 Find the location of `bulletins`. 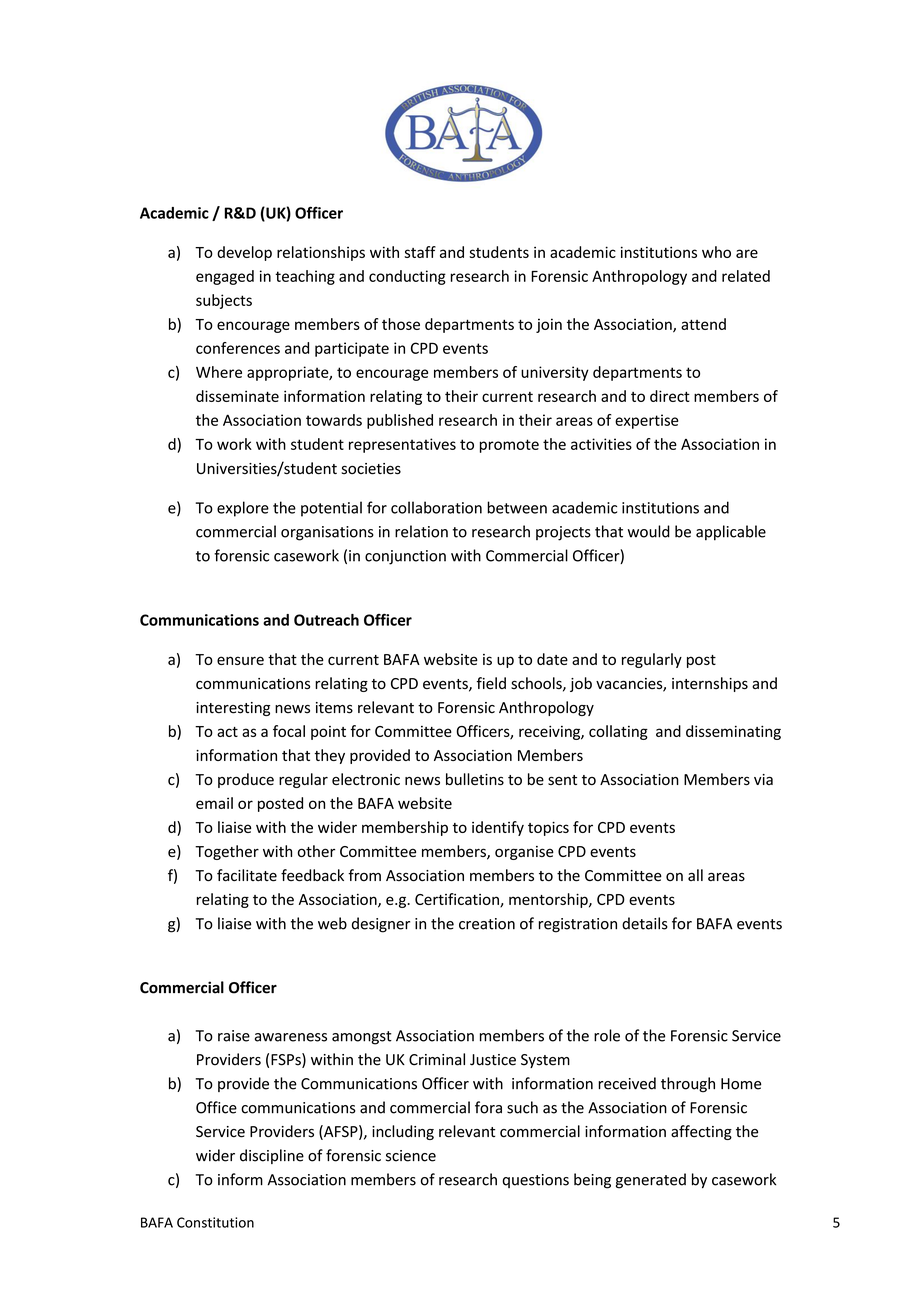

bulletins is located at coordinates (475, 779).
